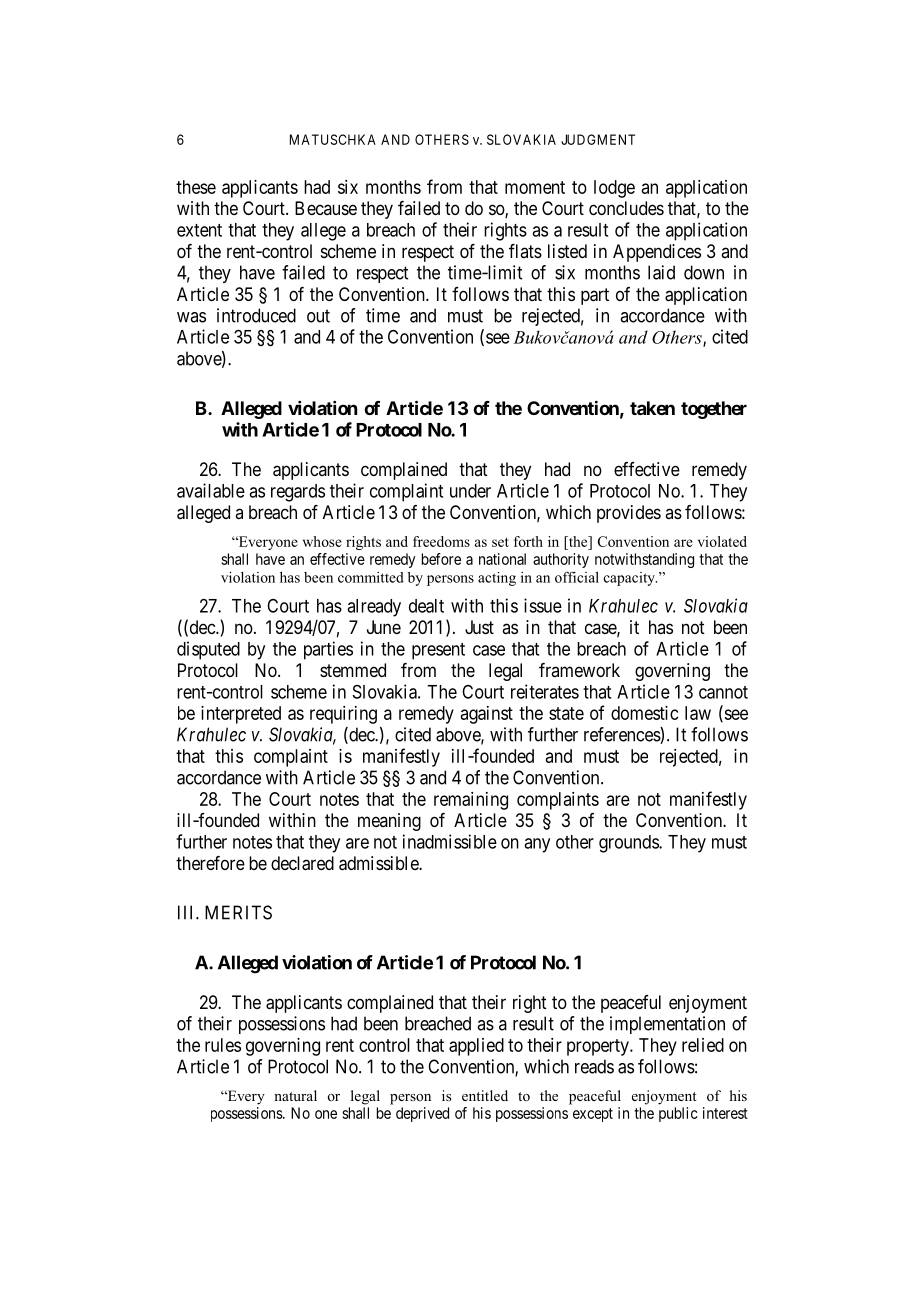 Image resolution: width=924 pixels, height=1308 pixels. I want to click on entitled, so click(485, 1095).
